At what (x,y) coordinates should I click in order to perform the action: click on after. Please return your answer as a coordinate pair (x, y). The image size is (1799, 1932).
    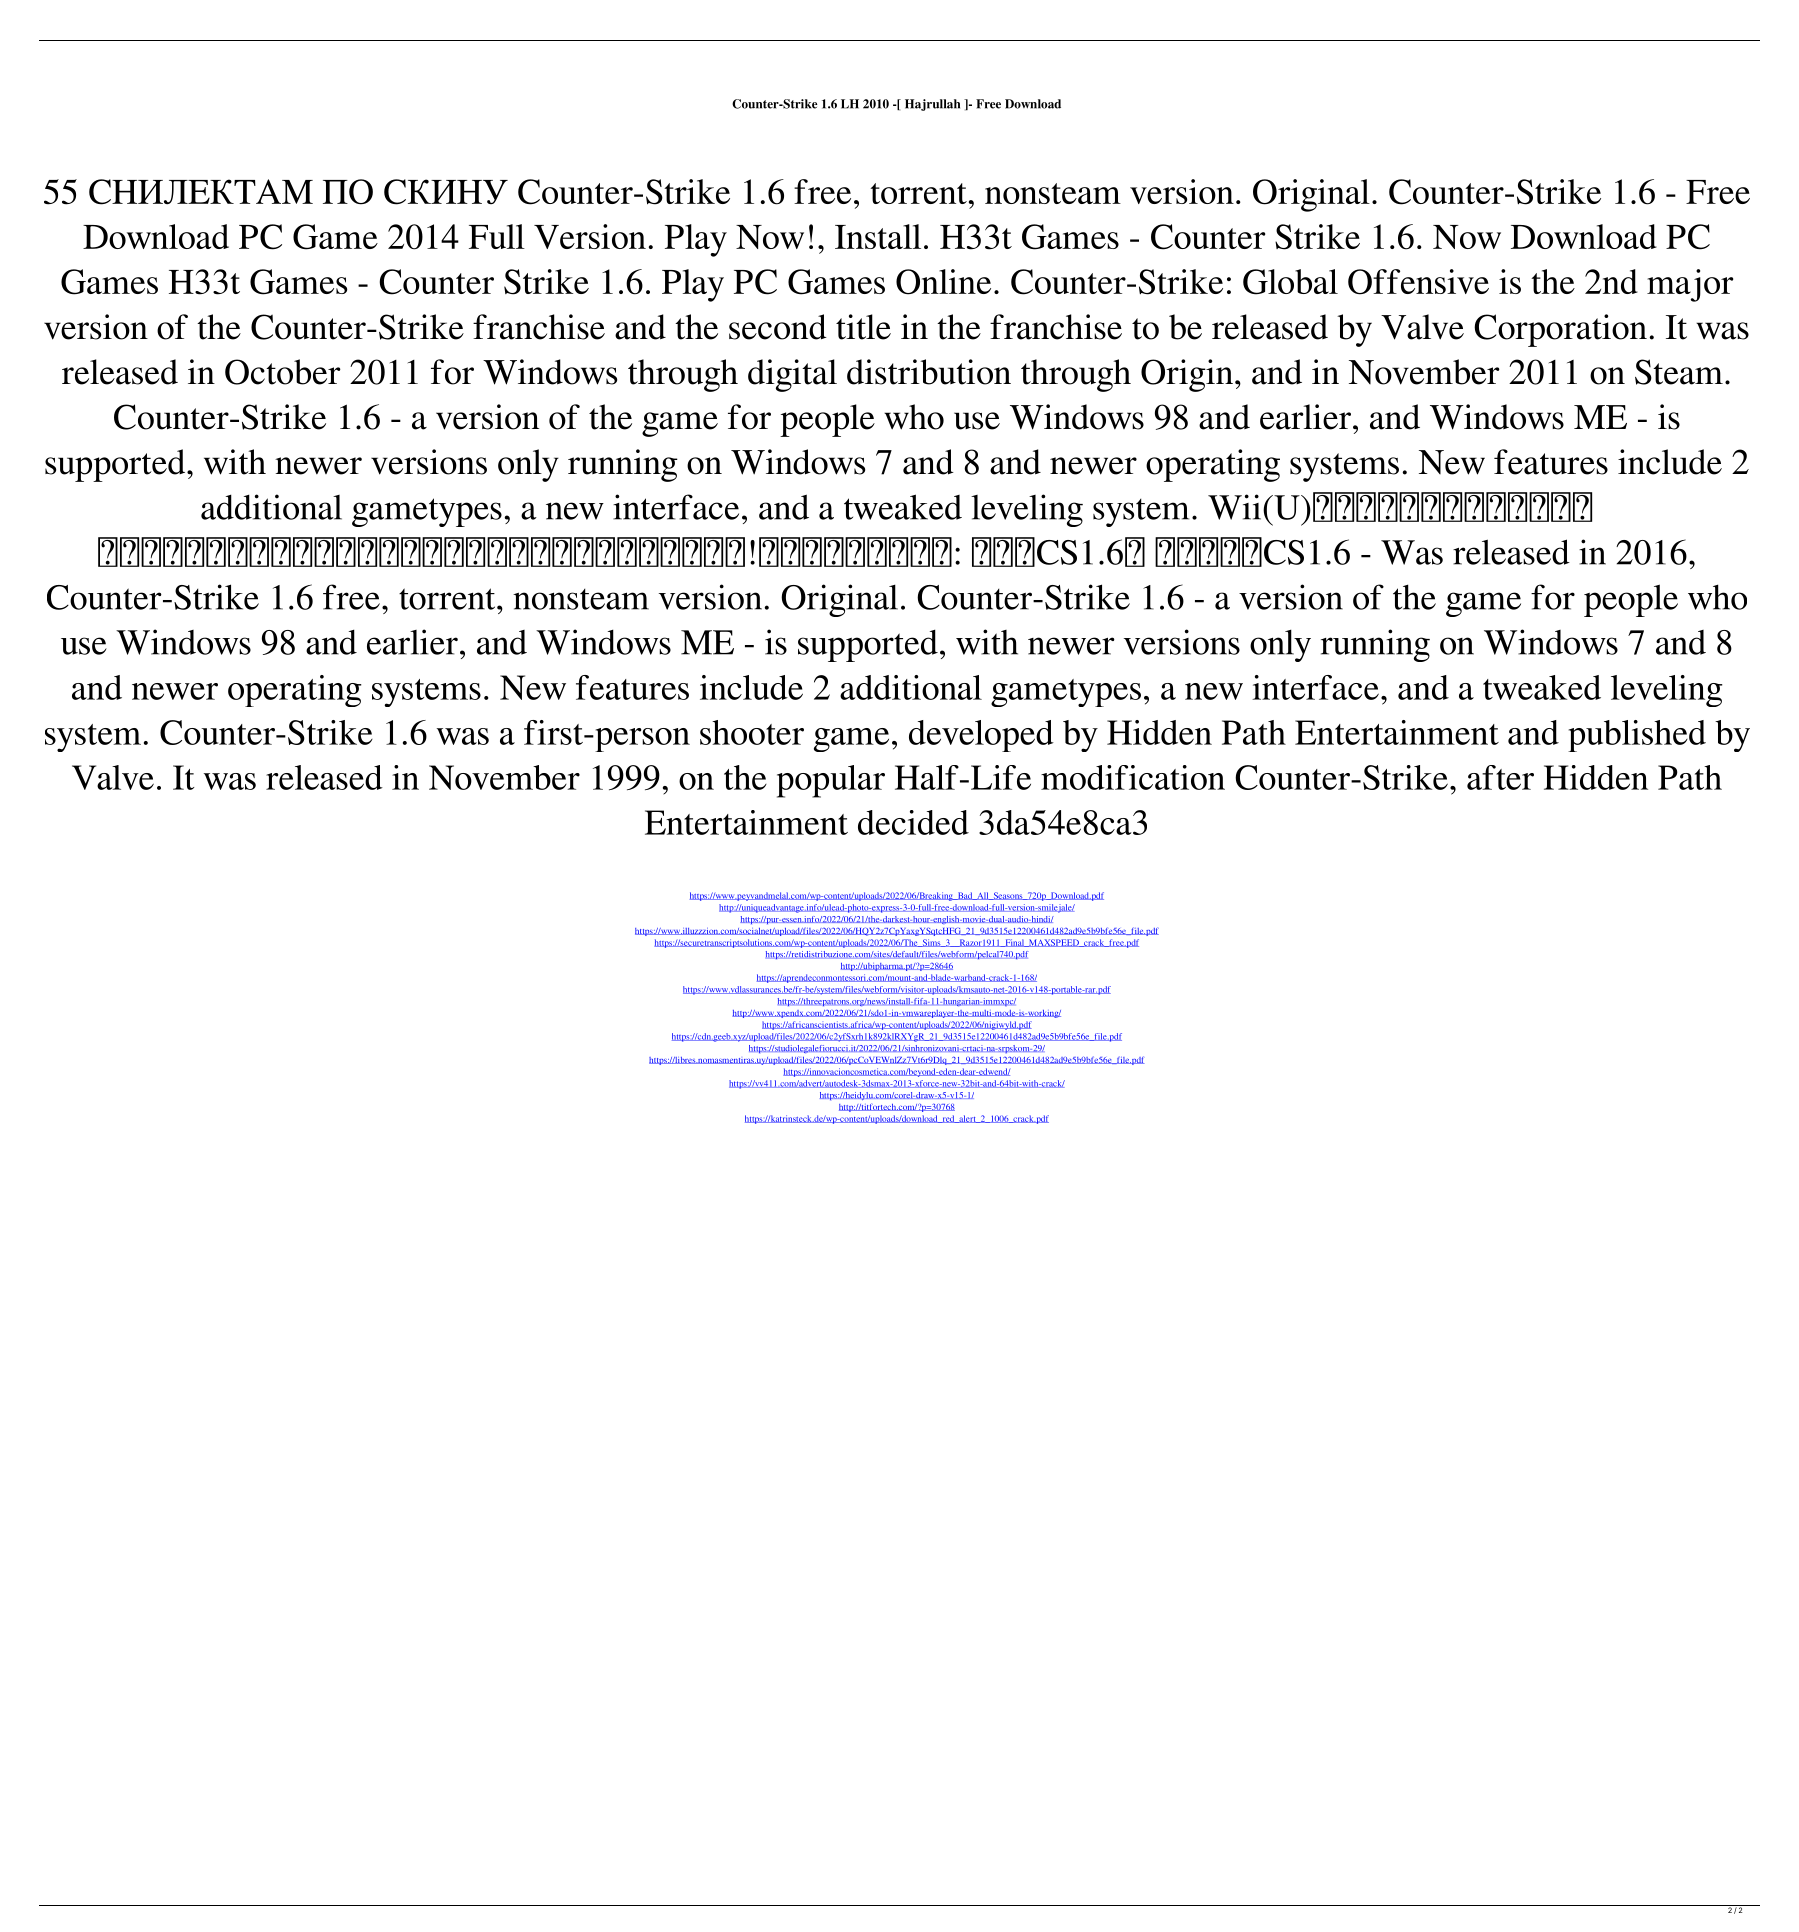
    Looking at the image, I should click on (1500, 777).
